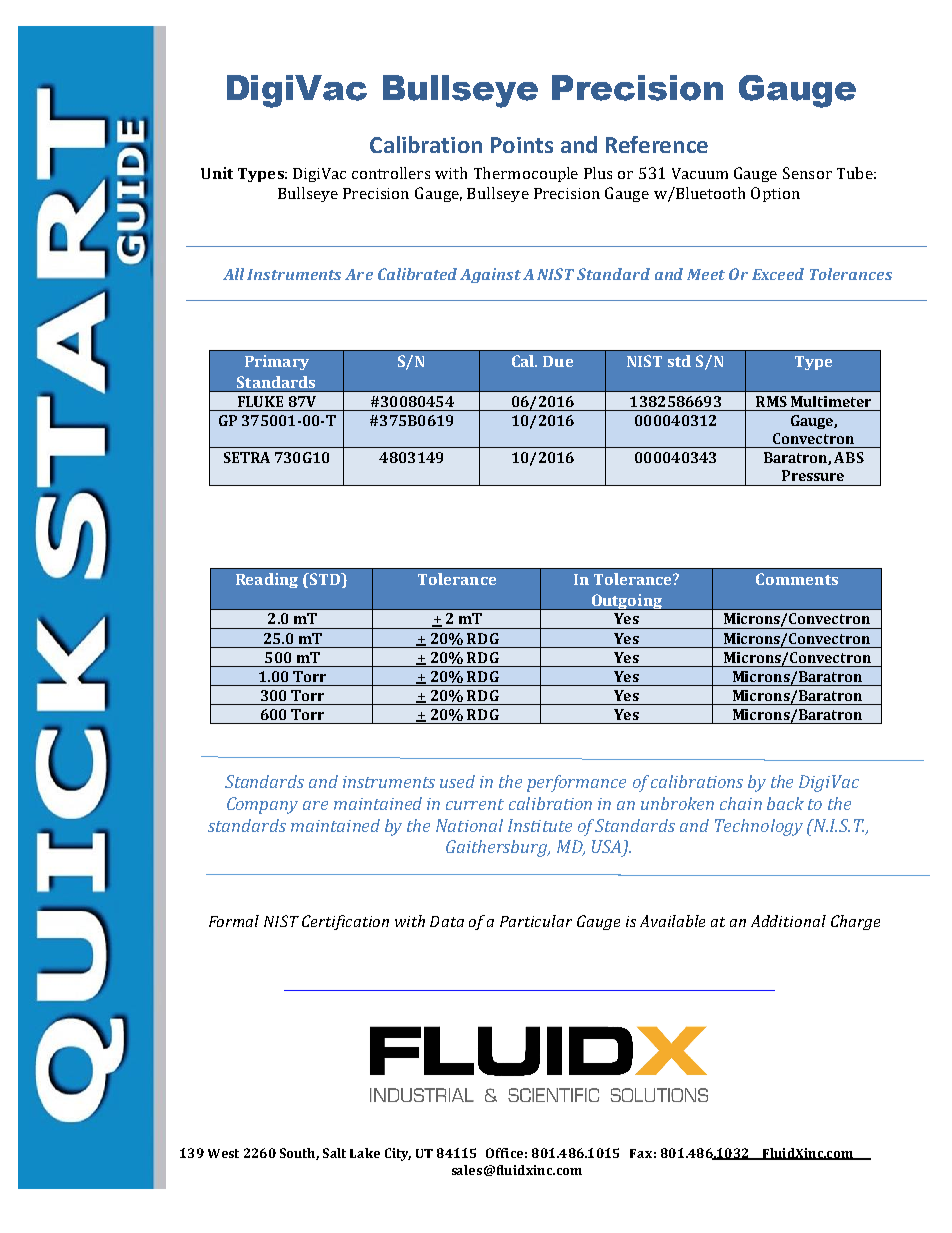  Describe the element at coordinates (576, 783) in the screenshot. I see `performance` at that location.
